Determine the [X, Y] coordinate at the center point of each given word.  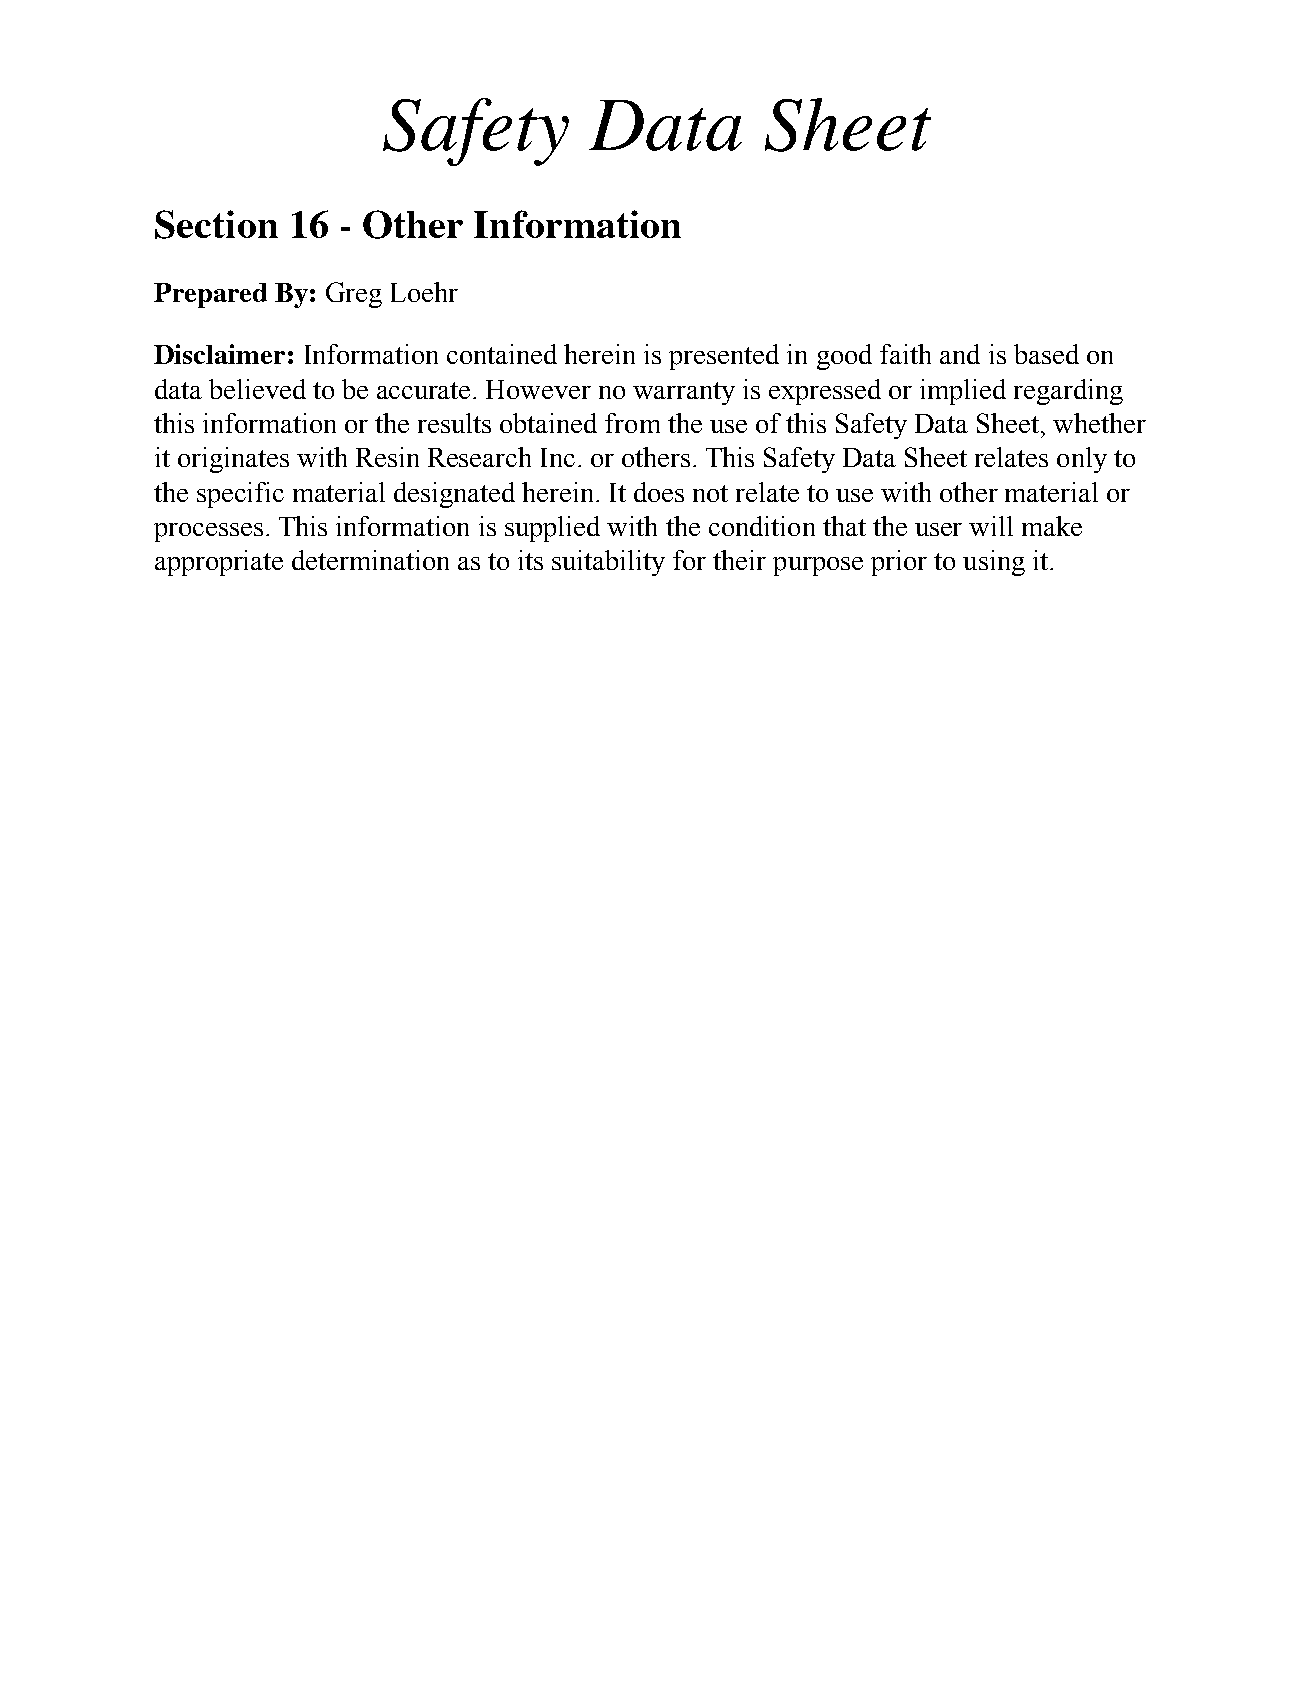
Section [216, 224]
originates [233, 460]
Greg [354, 295]
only [1082, 460]
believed [257, 389]
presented [724, 357]
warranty [684, 393]
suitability [608, 563]
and [960, 354]
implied [963, 392]
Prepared [210, 295]
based [1046, 354]
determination [370, 560]
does [659, 492]
